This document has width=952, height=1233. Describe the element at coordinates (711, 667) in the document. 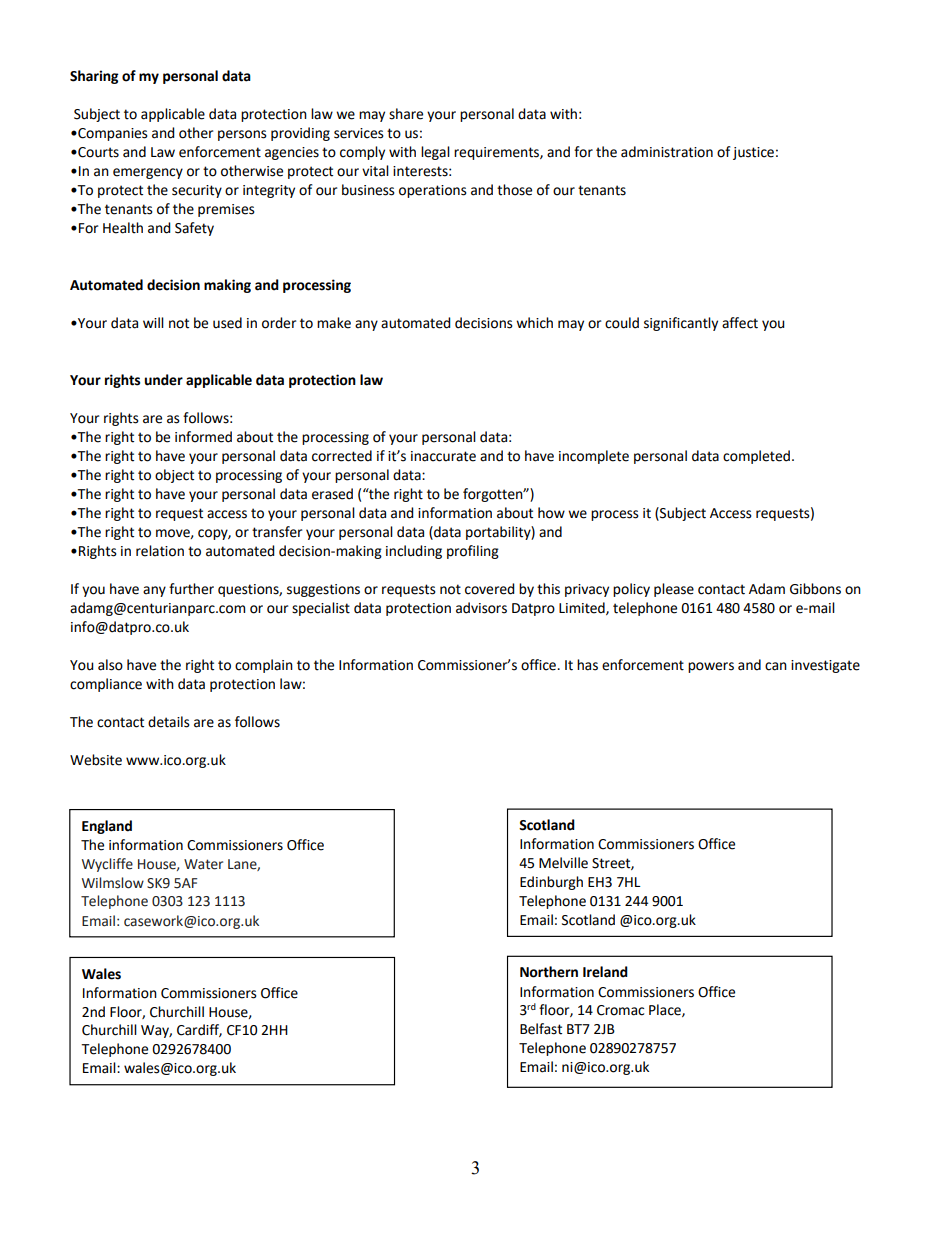

I see `powers` at that location.
